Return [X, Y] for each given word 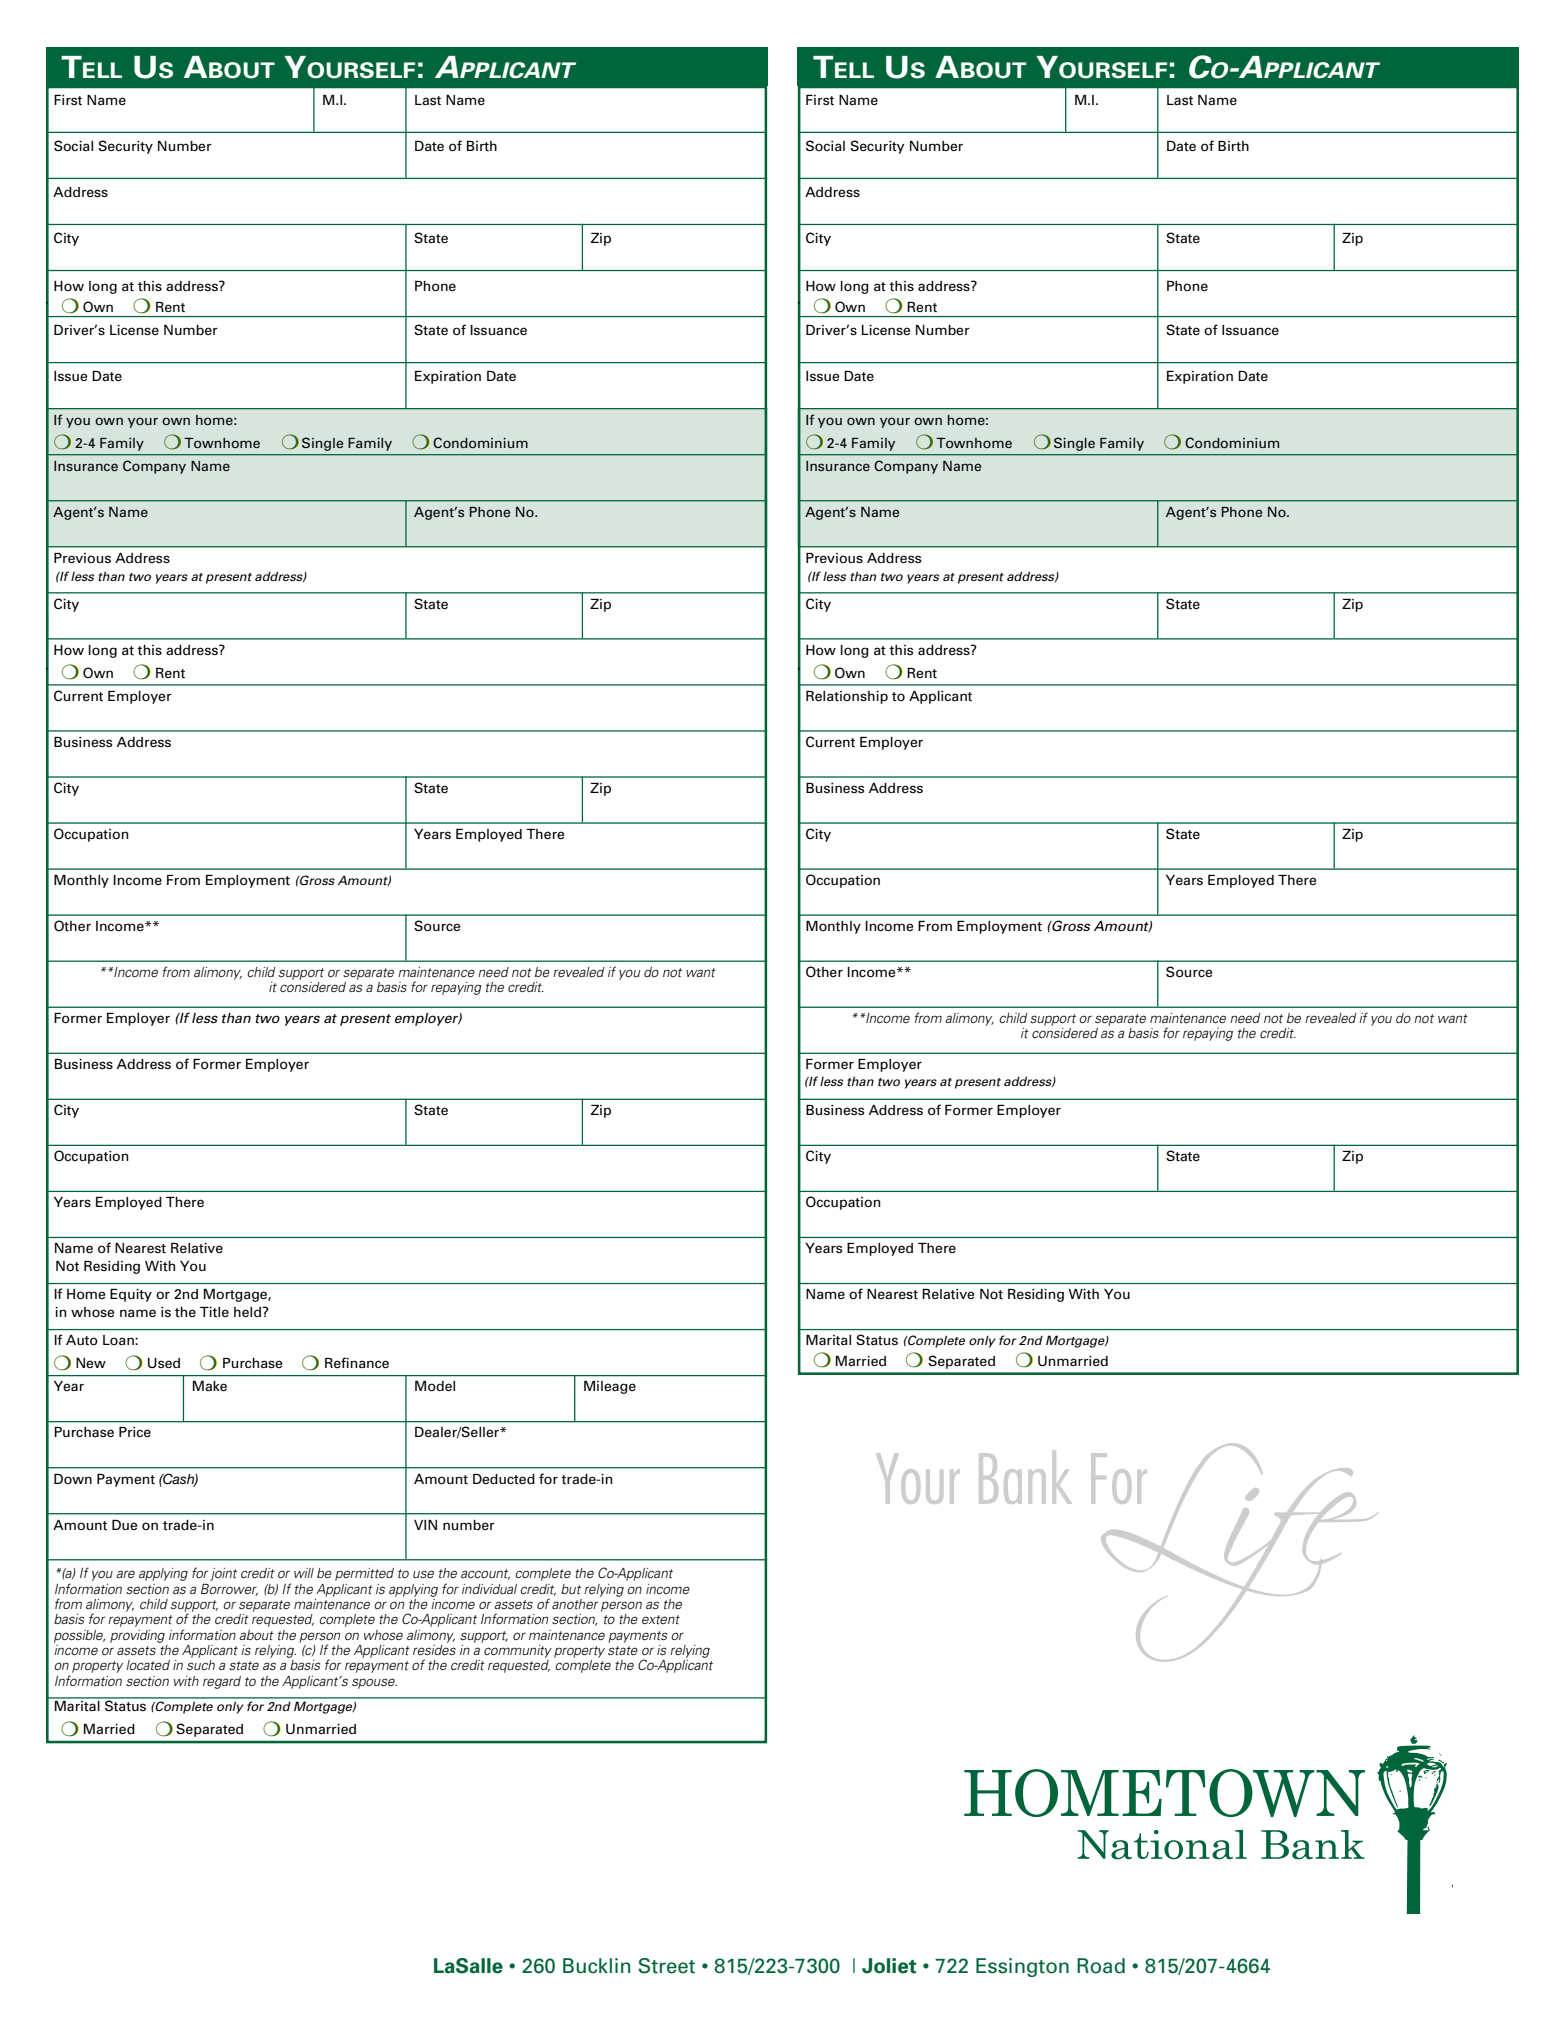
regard [222, 1682]
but [571, 1589]
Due [124, 1525]
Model [435, 1386]
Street [666, 1966]
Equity [131, 1295]
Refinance [357, 1362]
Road [1101, 1966]
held [248, 1312]
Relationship [847, 697]
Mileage [610, 1387]
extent [661, 1619]
